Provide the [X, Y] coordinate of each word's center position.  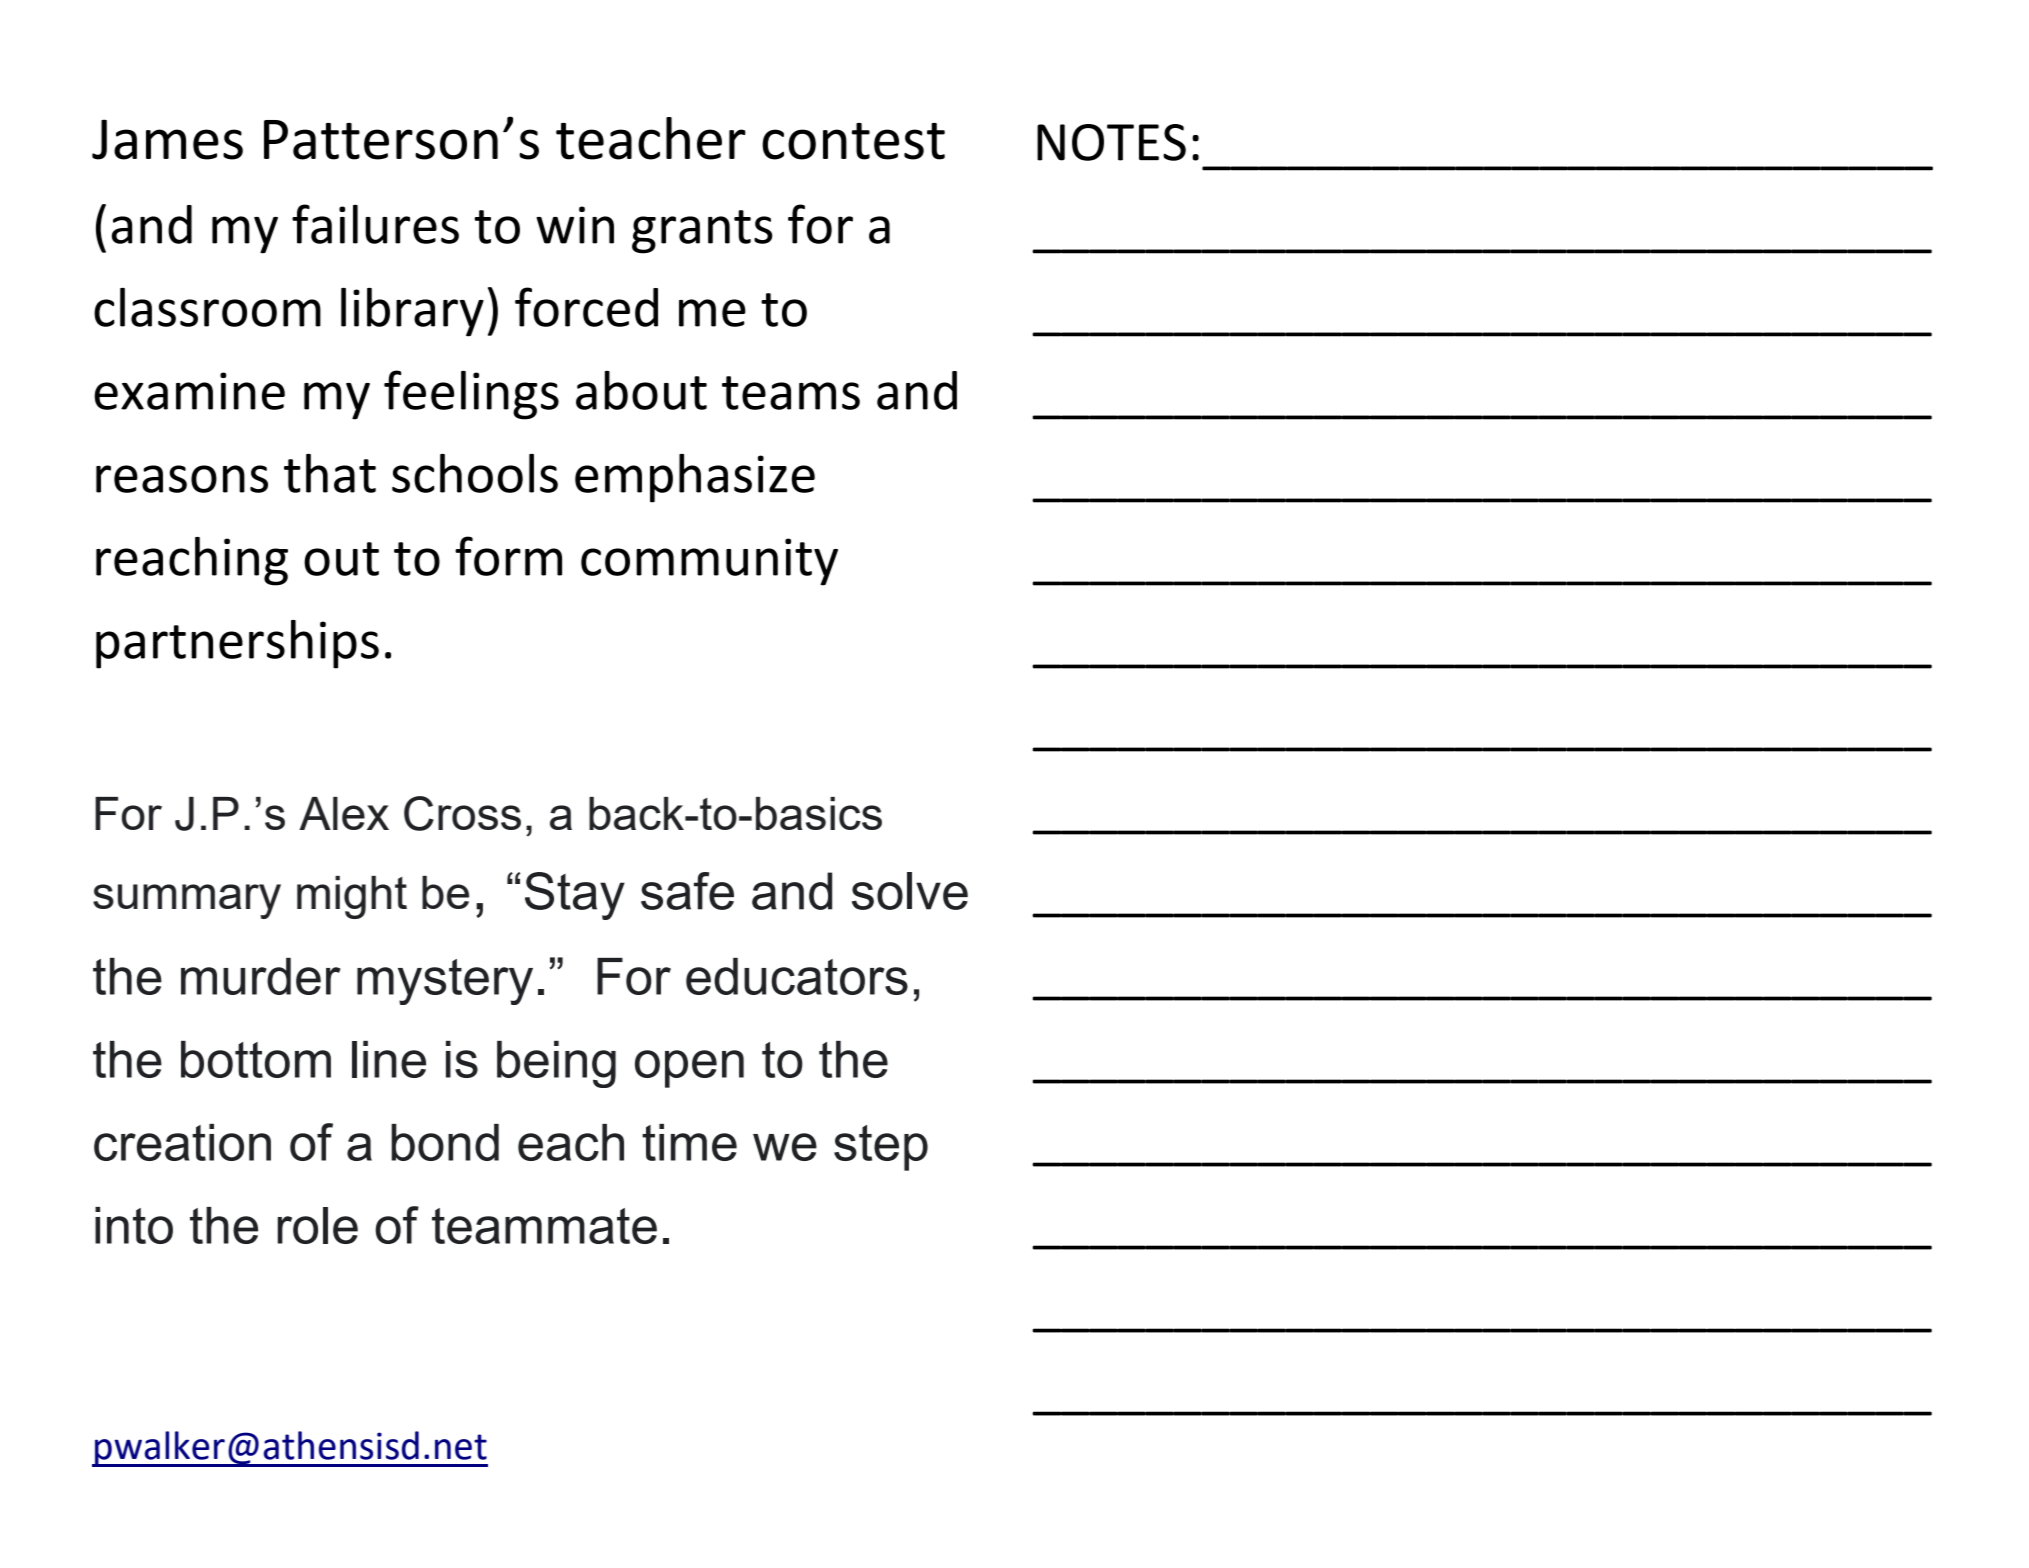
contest [853, 141]
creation [182, 1142]
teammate [544, 1226]
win [575, 225]
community [709, 562]
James [167, 139]
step [881, 1148]
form [508, 556]
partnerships [237, 644]
